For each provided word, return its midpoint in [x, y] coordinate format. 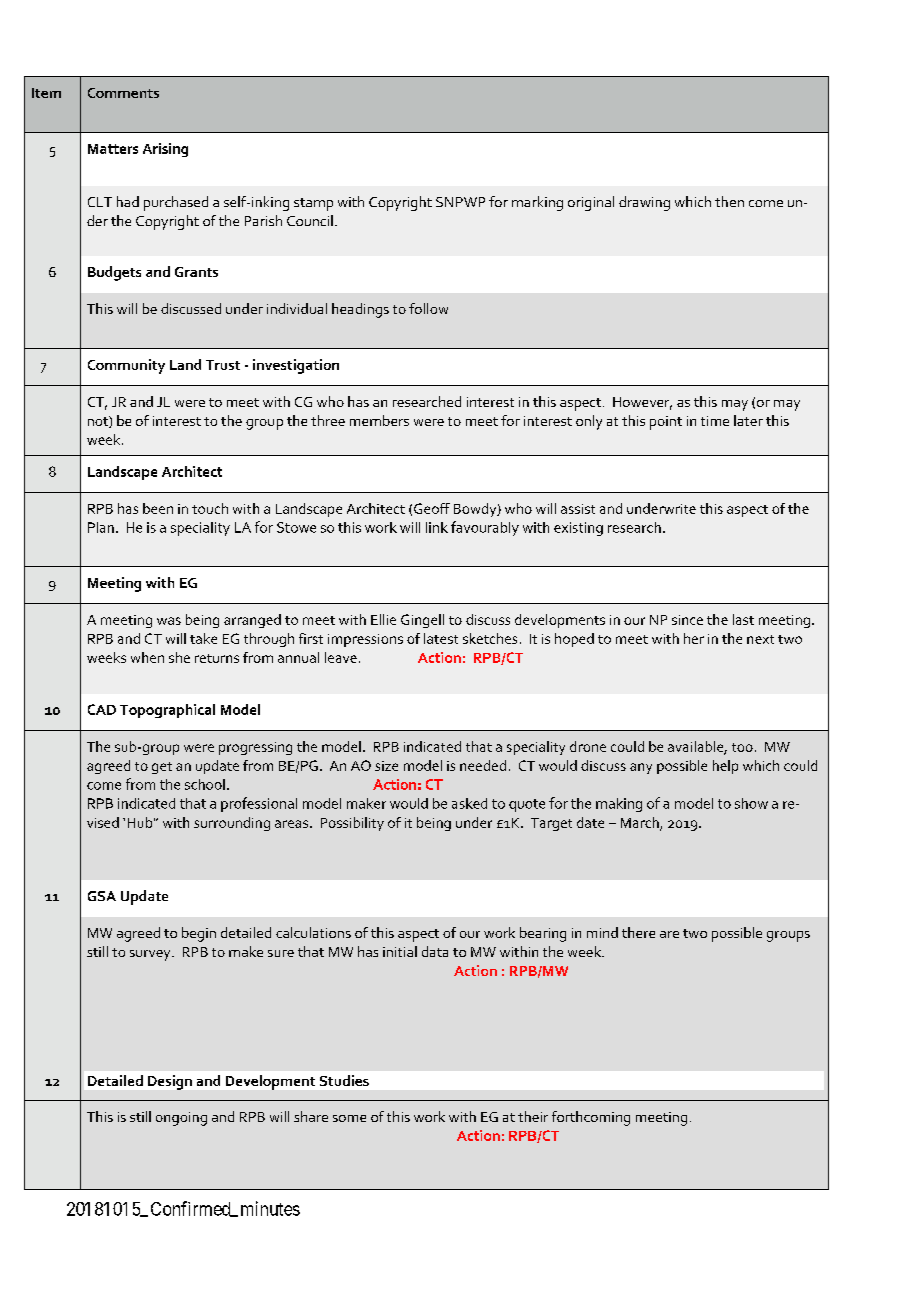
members [379, 420]
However [642, 403]
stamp [313, 204]
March [641, 823]
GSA [102, 896]
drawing [644, 203]
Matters [113, 149]
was [169, 621]
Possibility [352, 824]
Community [126, 366]
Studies [344, 1080]
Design [170, 1082]
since [687, 620]
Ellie [383, 619]
